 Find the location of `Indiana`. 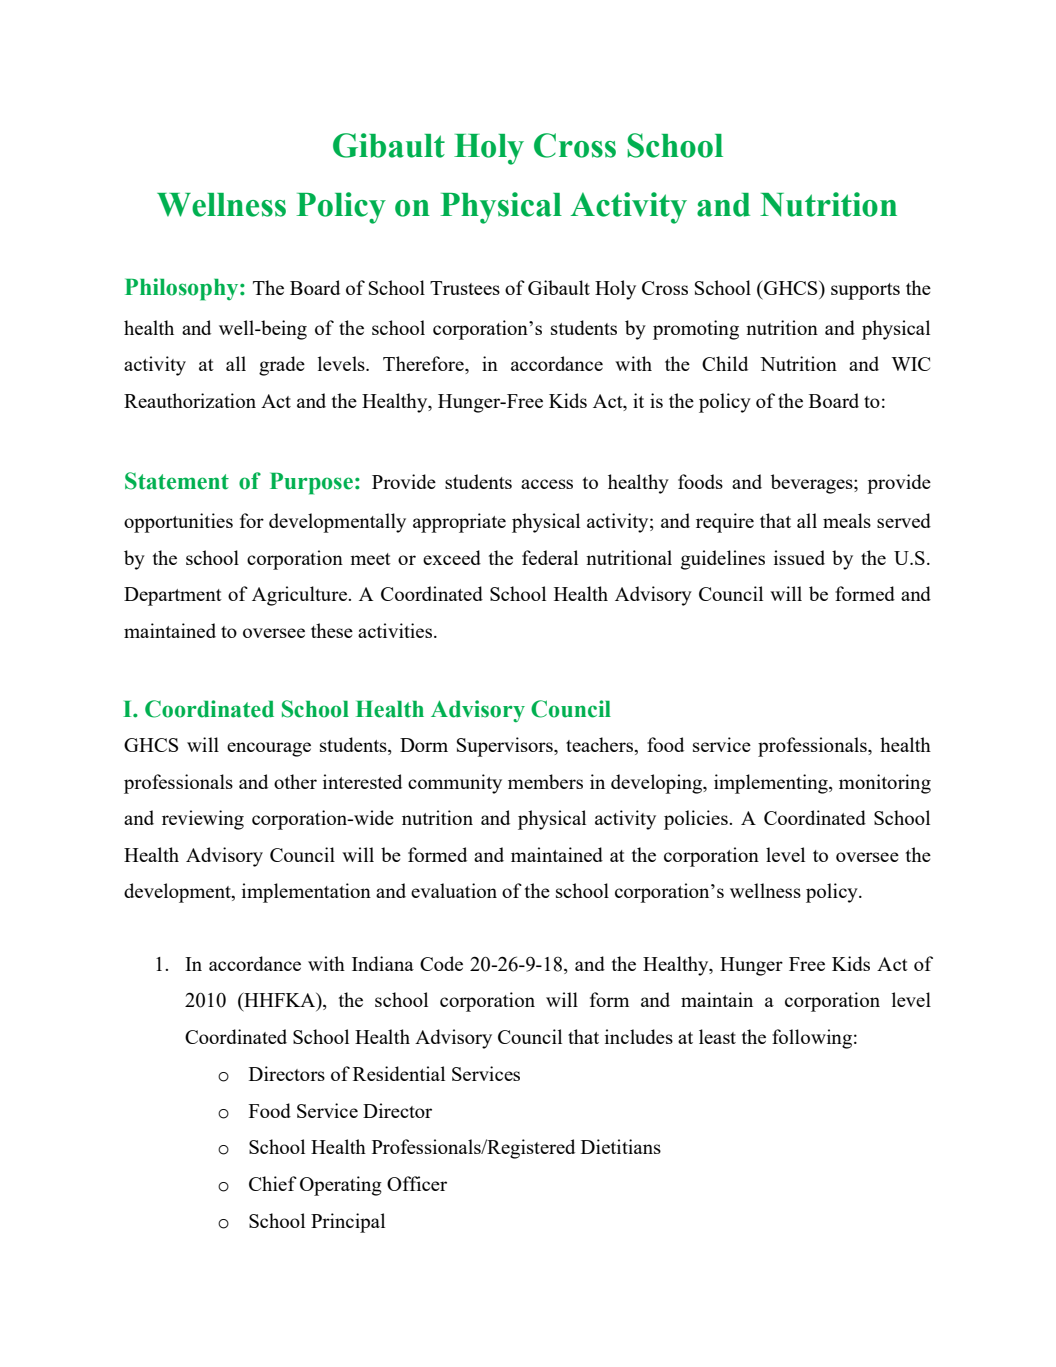

Indiana is located at coordinates (383, 963).
